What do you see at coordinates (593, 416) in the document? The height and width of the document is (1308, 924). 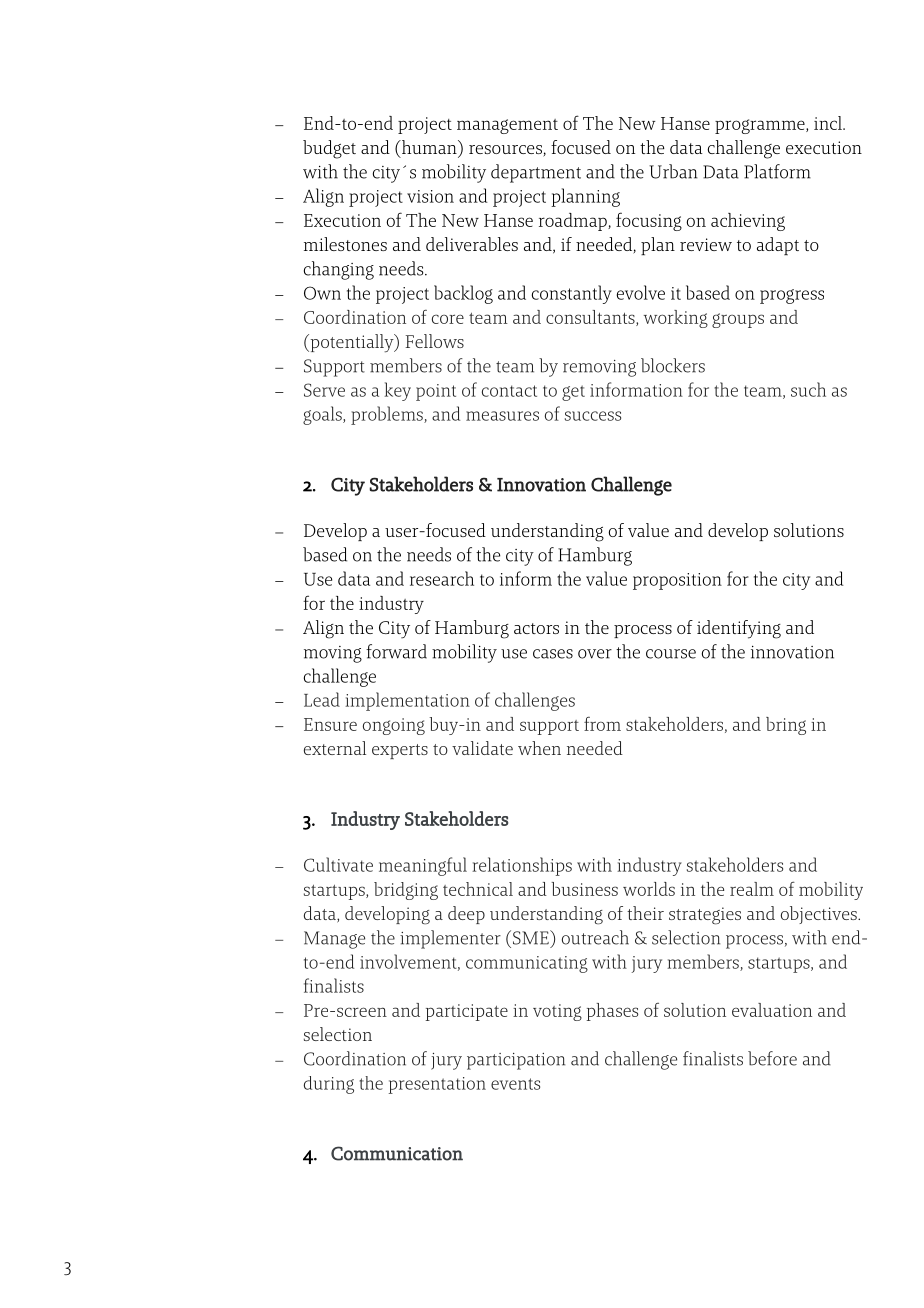 I see `success` at bounding box center [593, 416].
